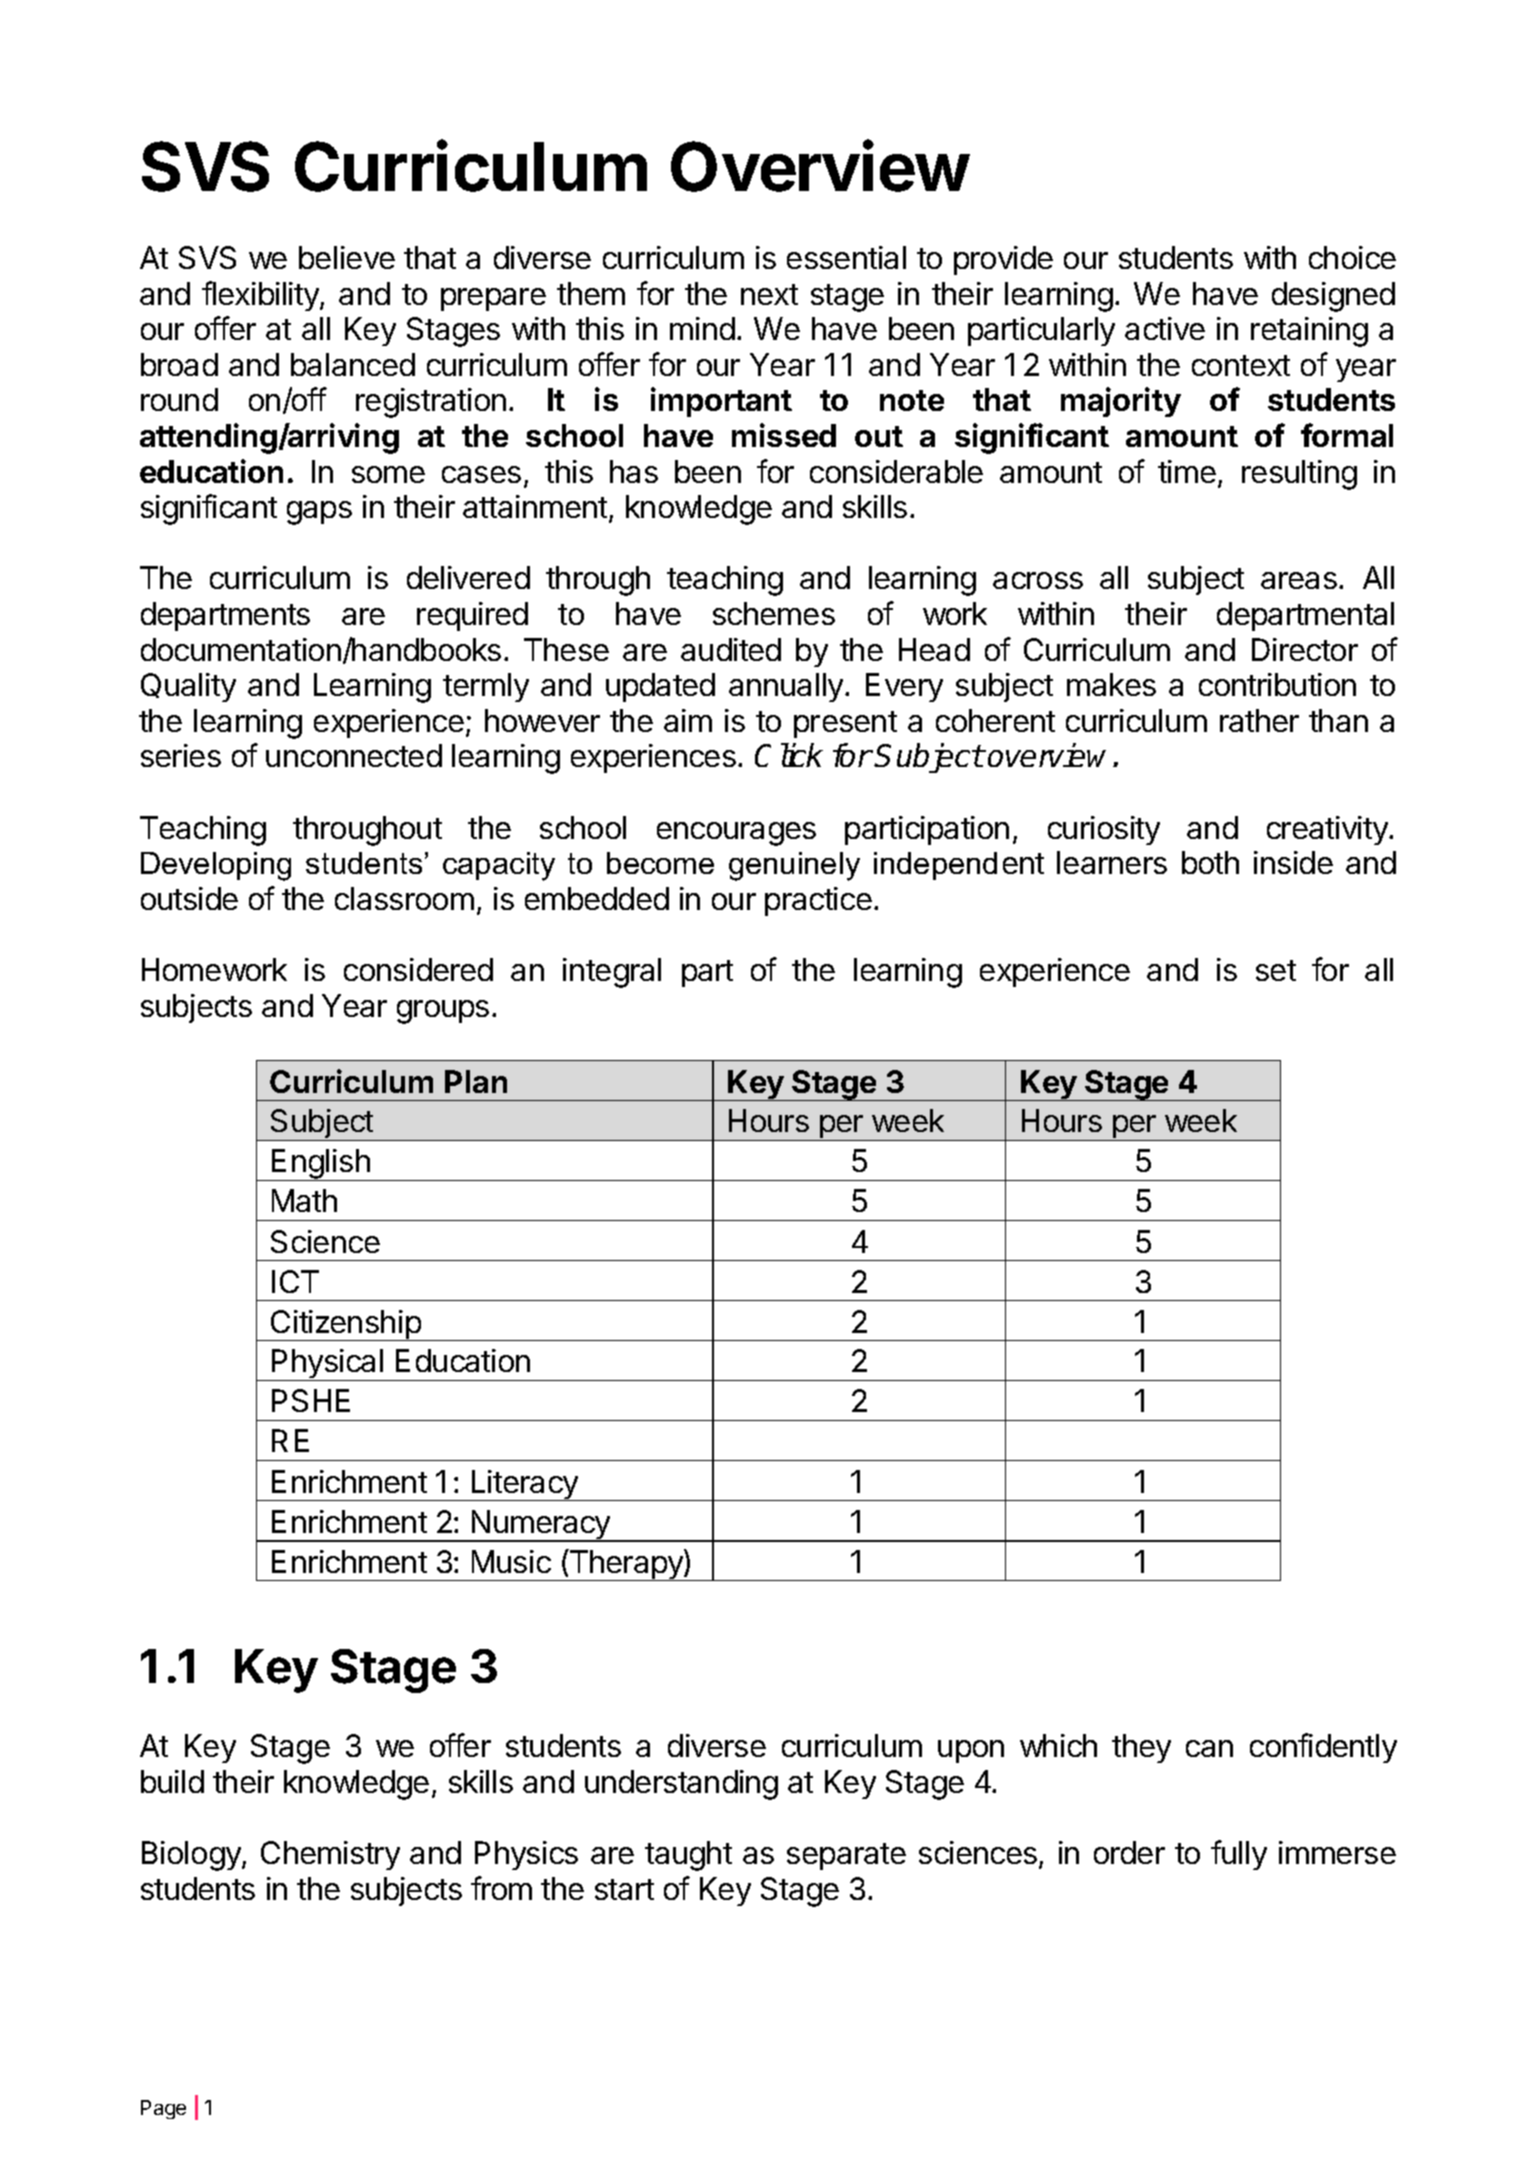  What do you see at coordinates (769, 294) in the screenshot?
I see `next` at bounding box center [769, 294].
